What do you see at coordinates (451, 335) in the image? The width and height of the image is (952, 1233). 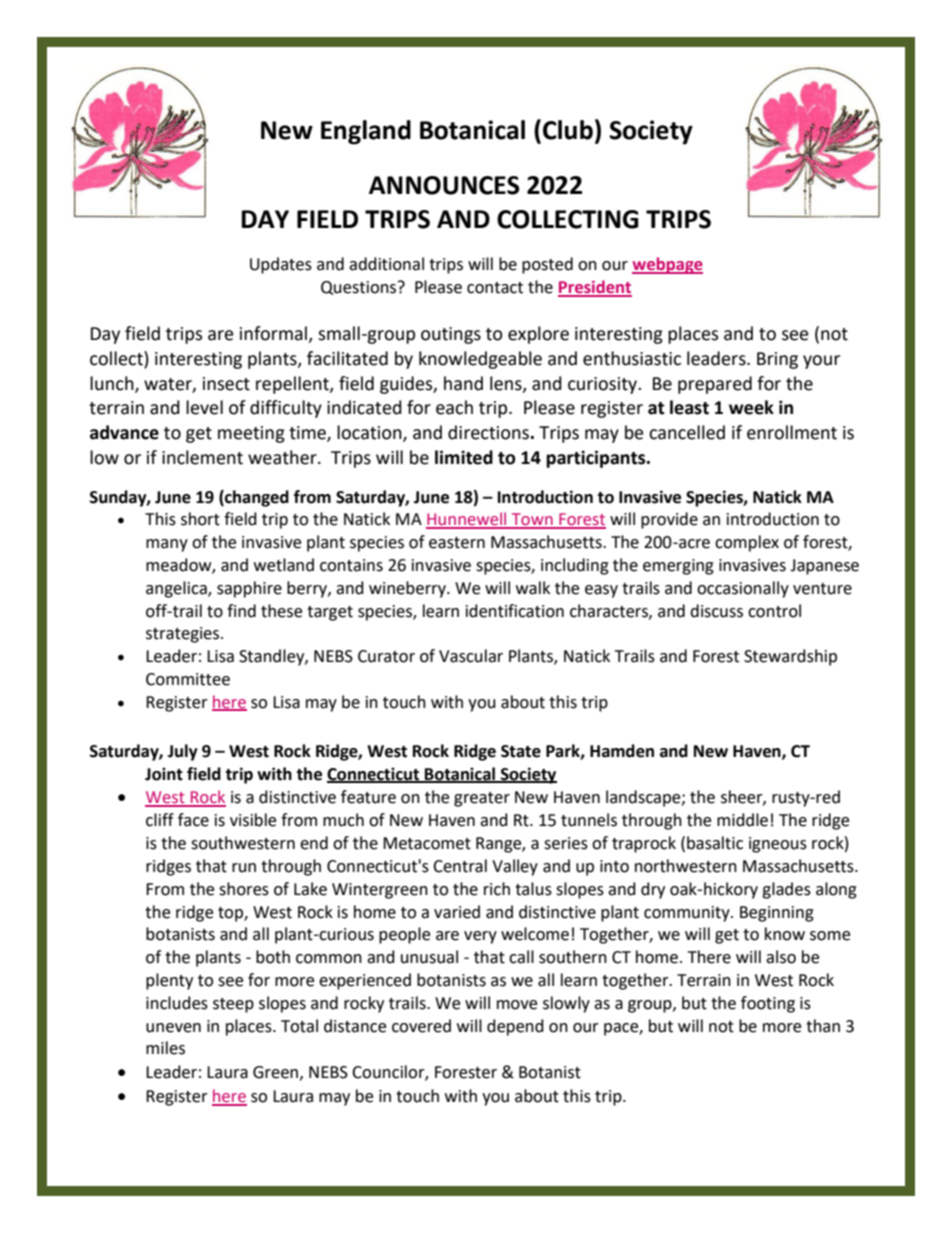 I see `outings` at bounding box center [451, 335].
